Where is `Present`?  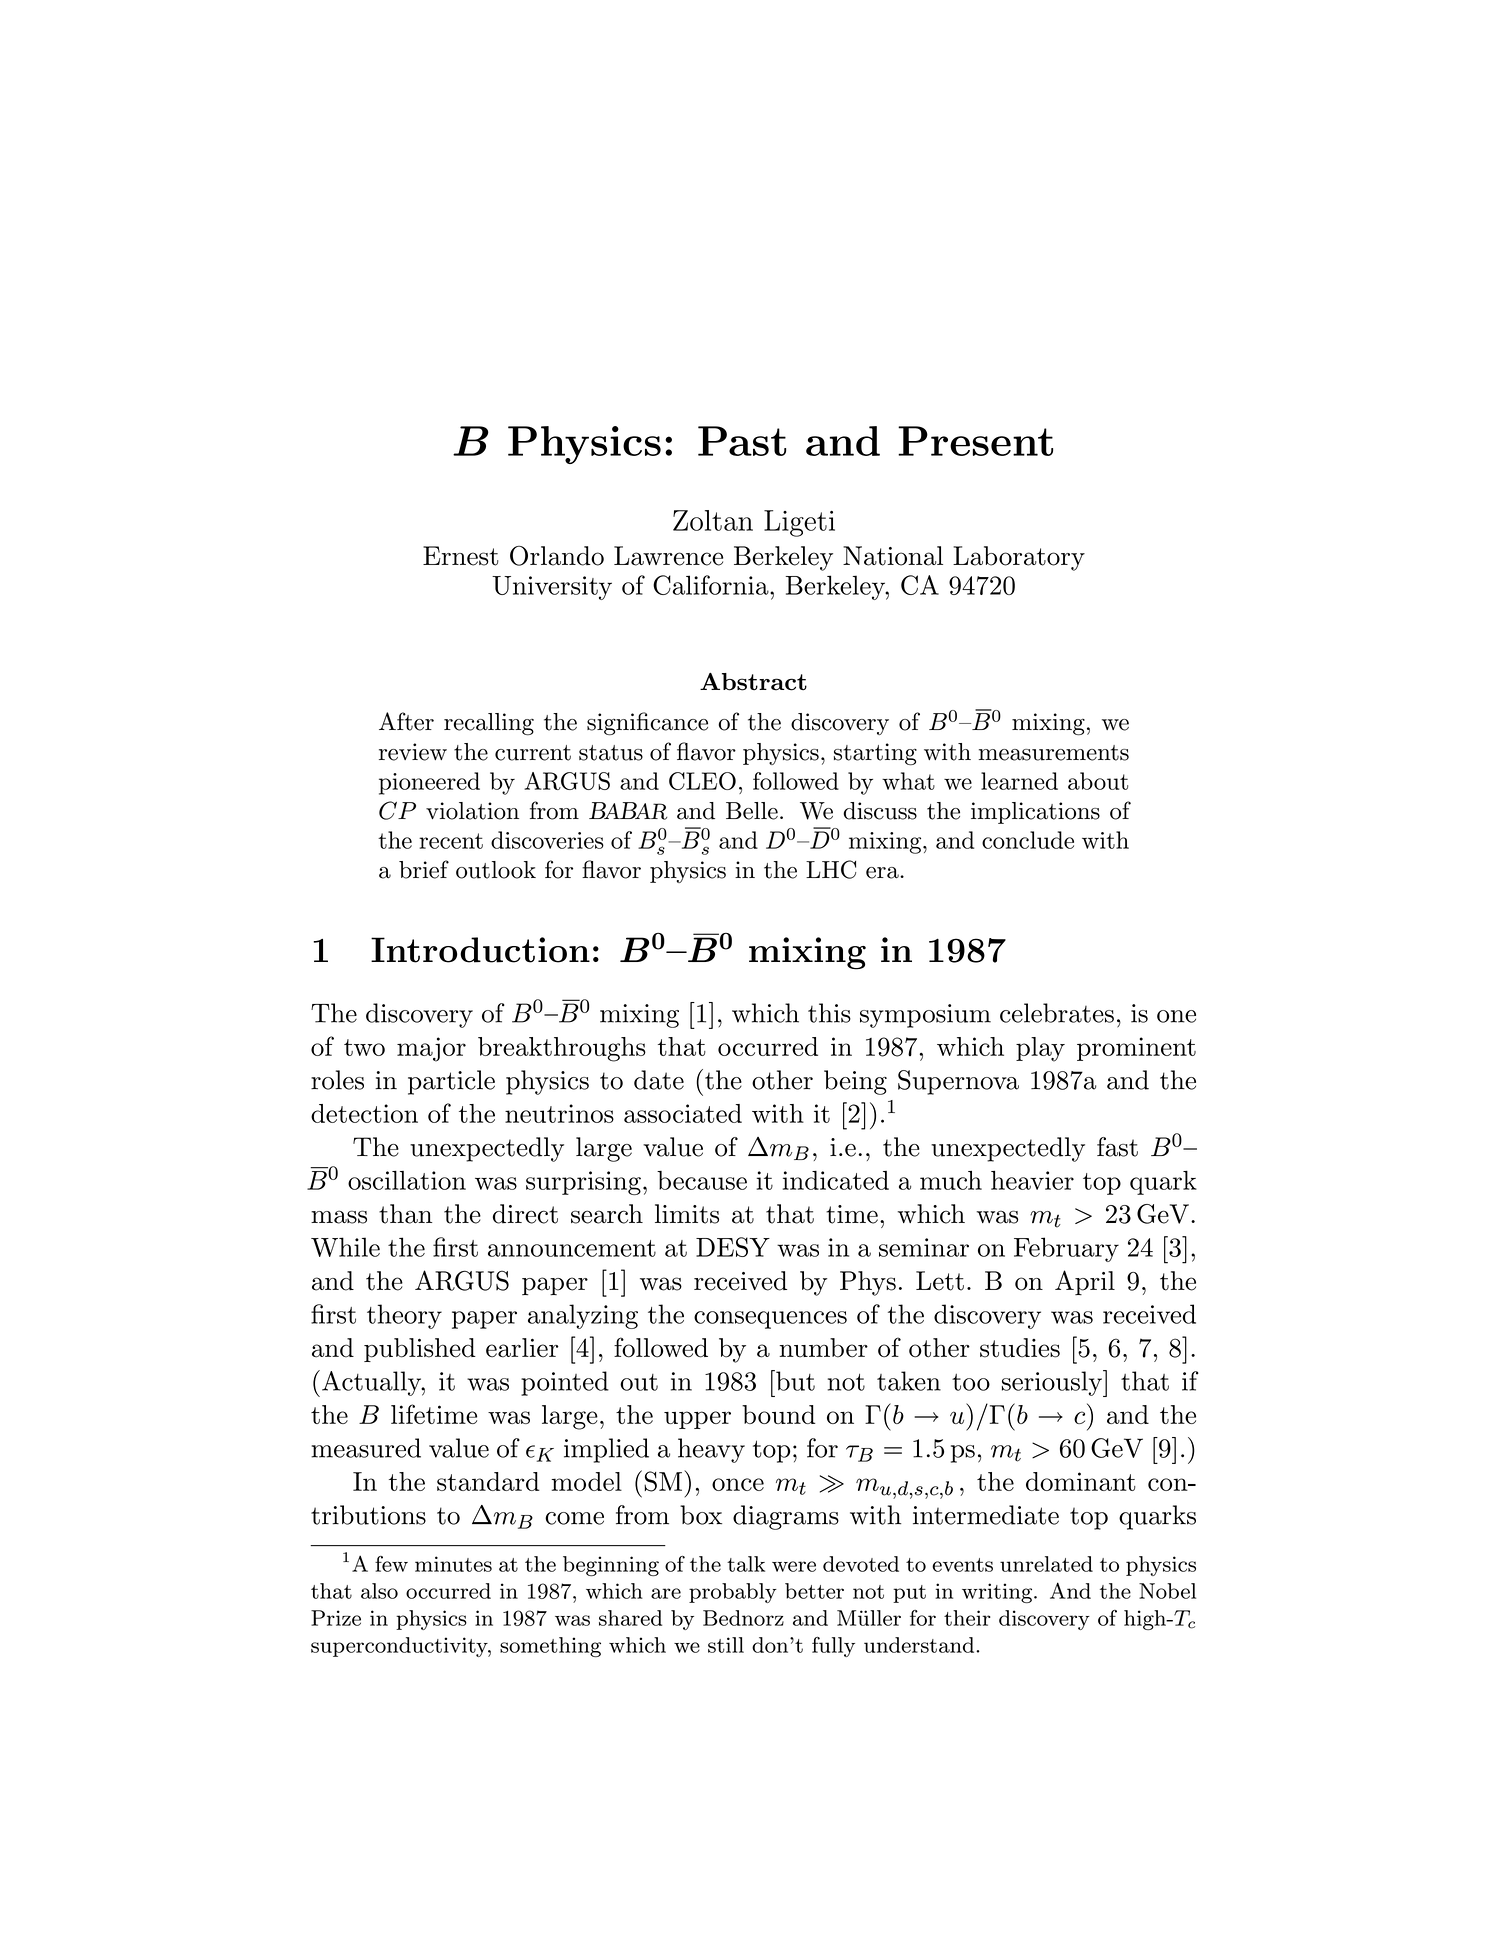
Present is located at coordinates (975, 441).
